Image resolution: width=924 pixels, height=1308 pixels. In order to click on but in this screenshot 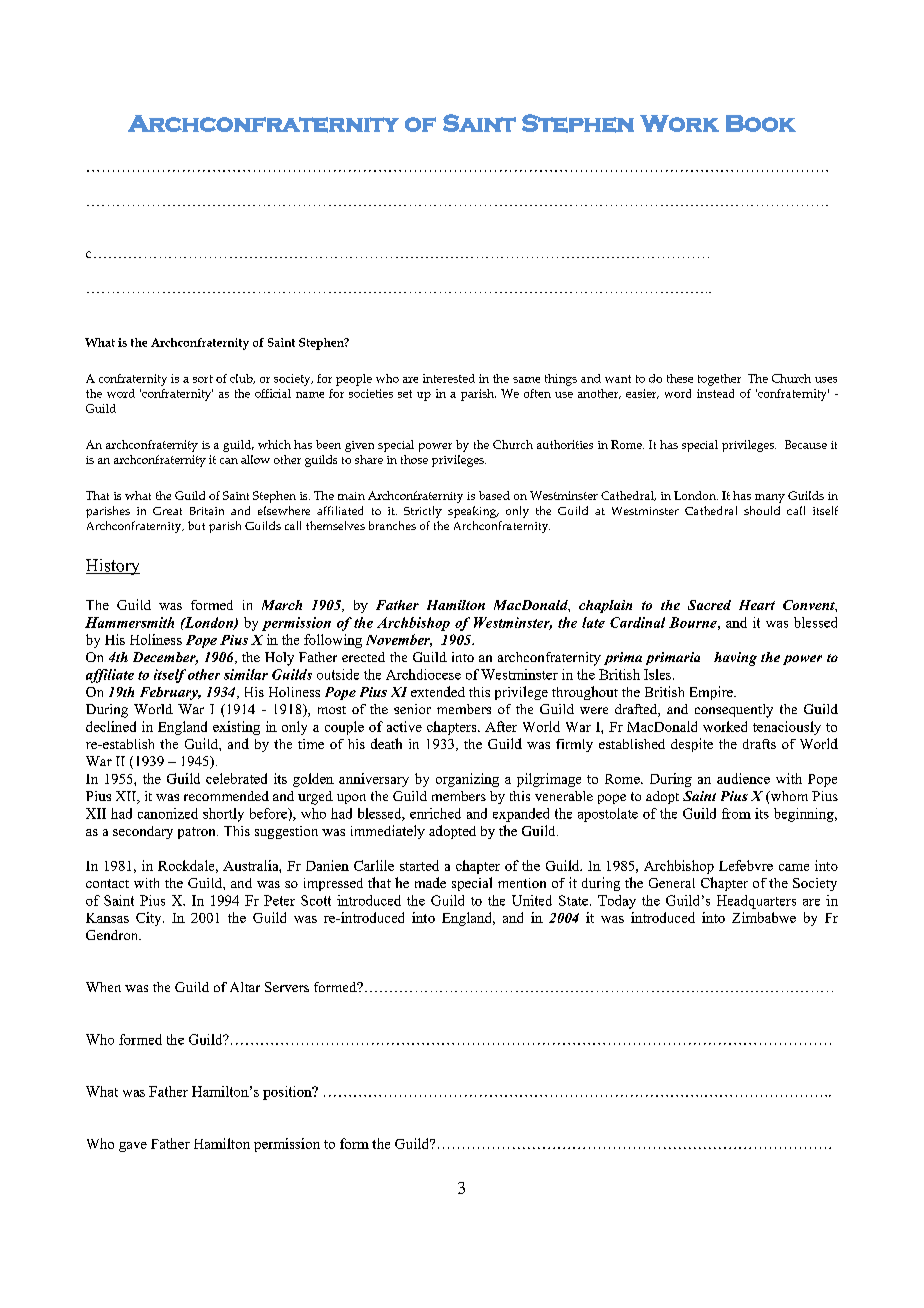, I will do `click(196, 525)`.
